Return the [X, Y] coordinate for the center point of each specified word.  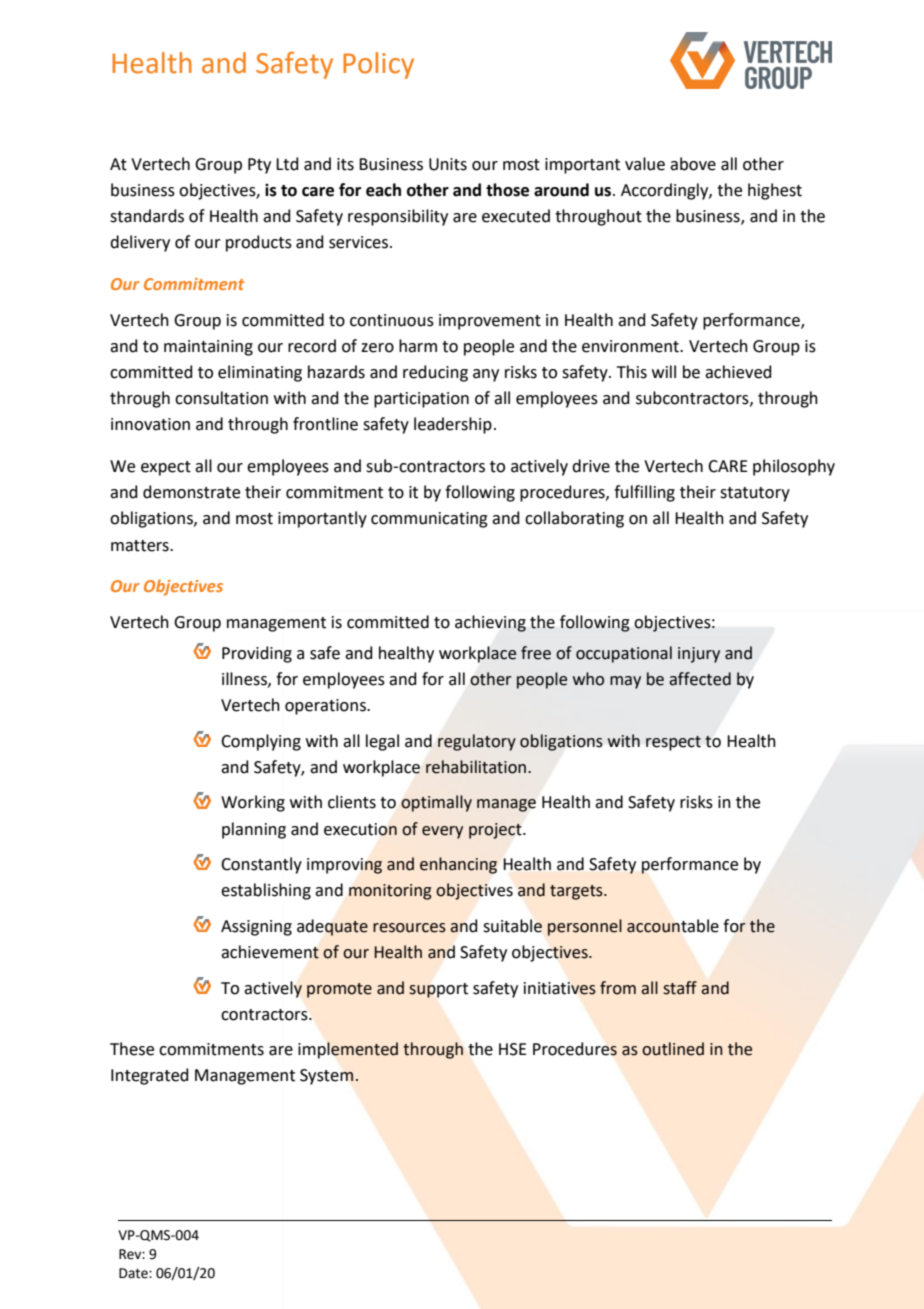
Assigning [256, 928]
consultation [221, 398]
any [486, 375]
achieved [738, 372]
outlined [673, 1049]
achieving [490, 623]
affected [700, 679]
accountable [673, 926]
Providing [257, 654]
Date [134, 1273]
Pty [259, 166]
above [693, 164]
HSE [513, 1049]
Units [448, 164]
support [438, 990]
